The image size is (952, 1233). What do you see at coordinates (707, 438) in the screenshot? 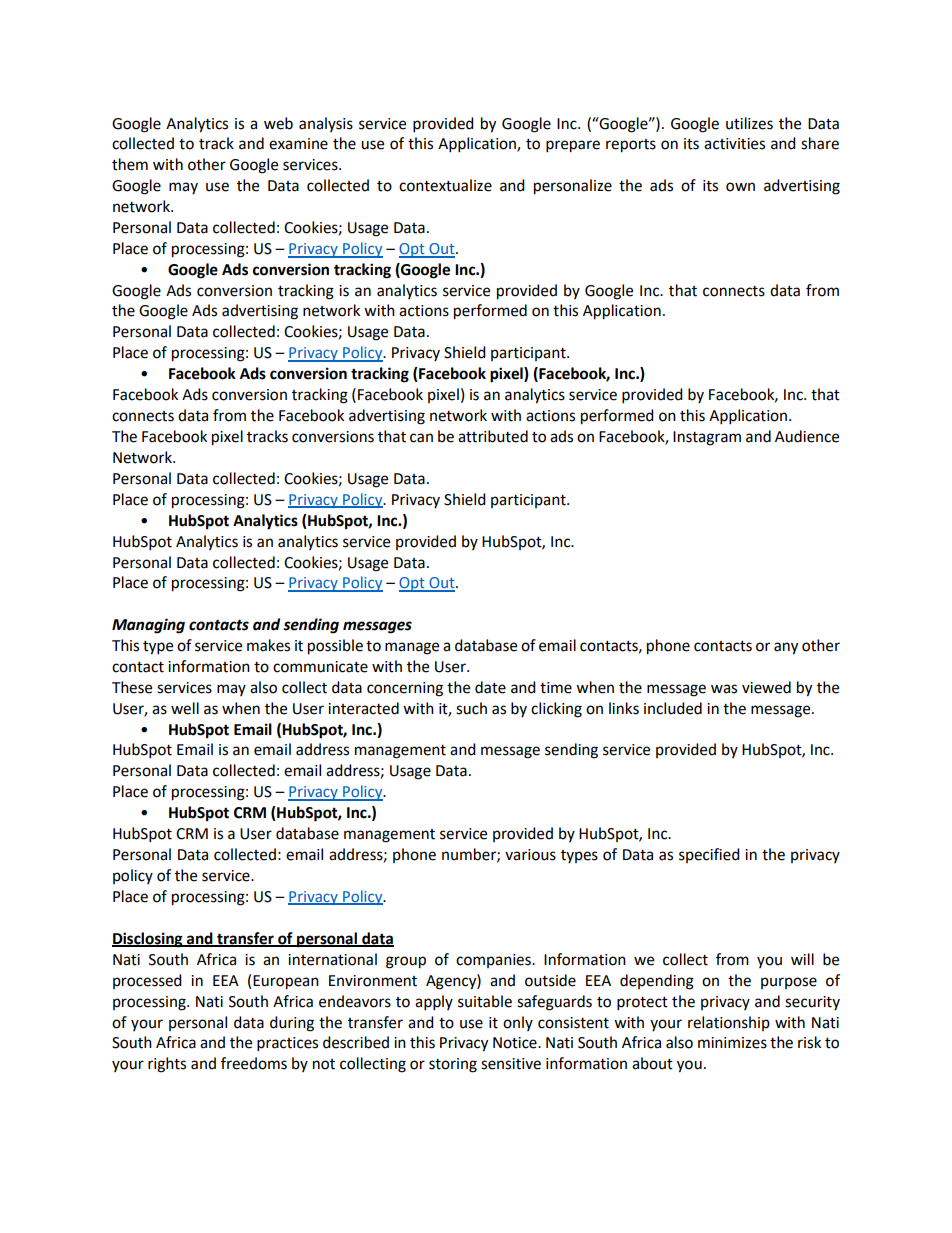
I see `Instagram` at bounding box center [707, 438].
